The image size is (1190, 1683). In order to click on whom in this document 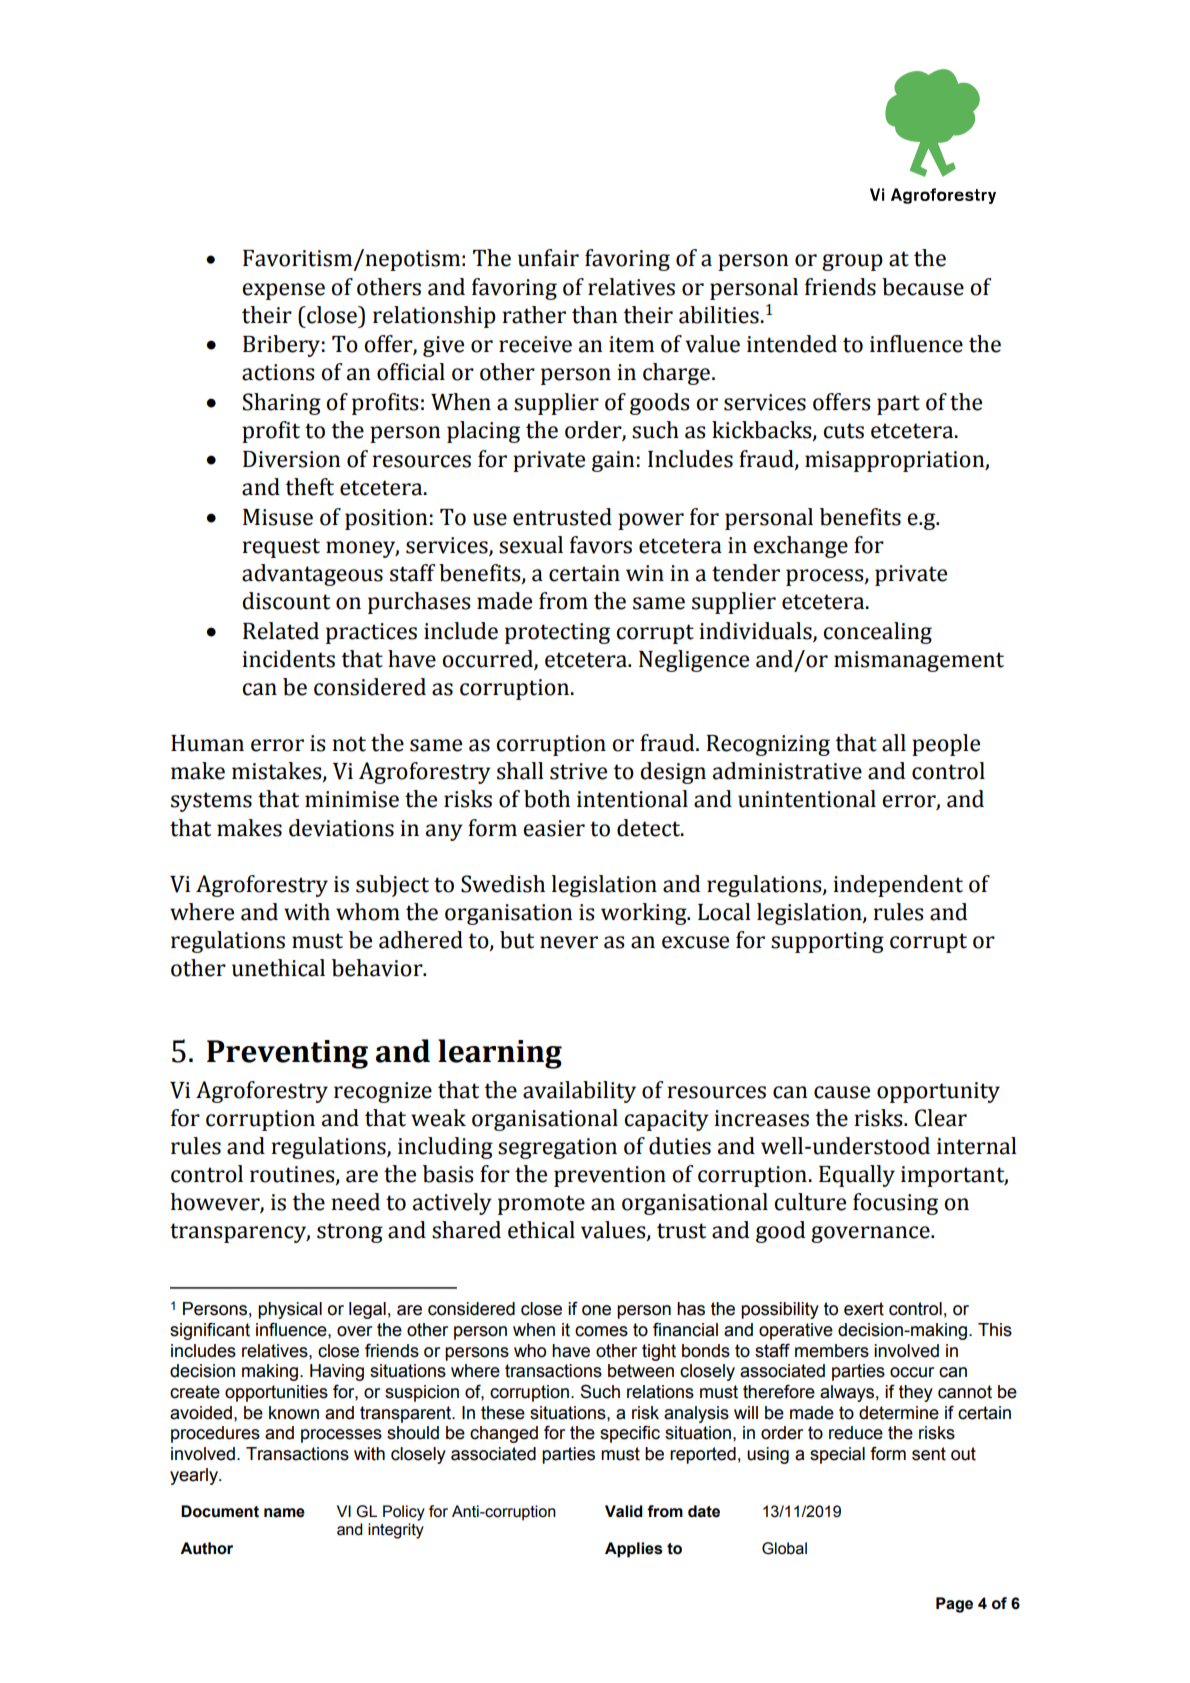, I will do `click(368, 912)`.
